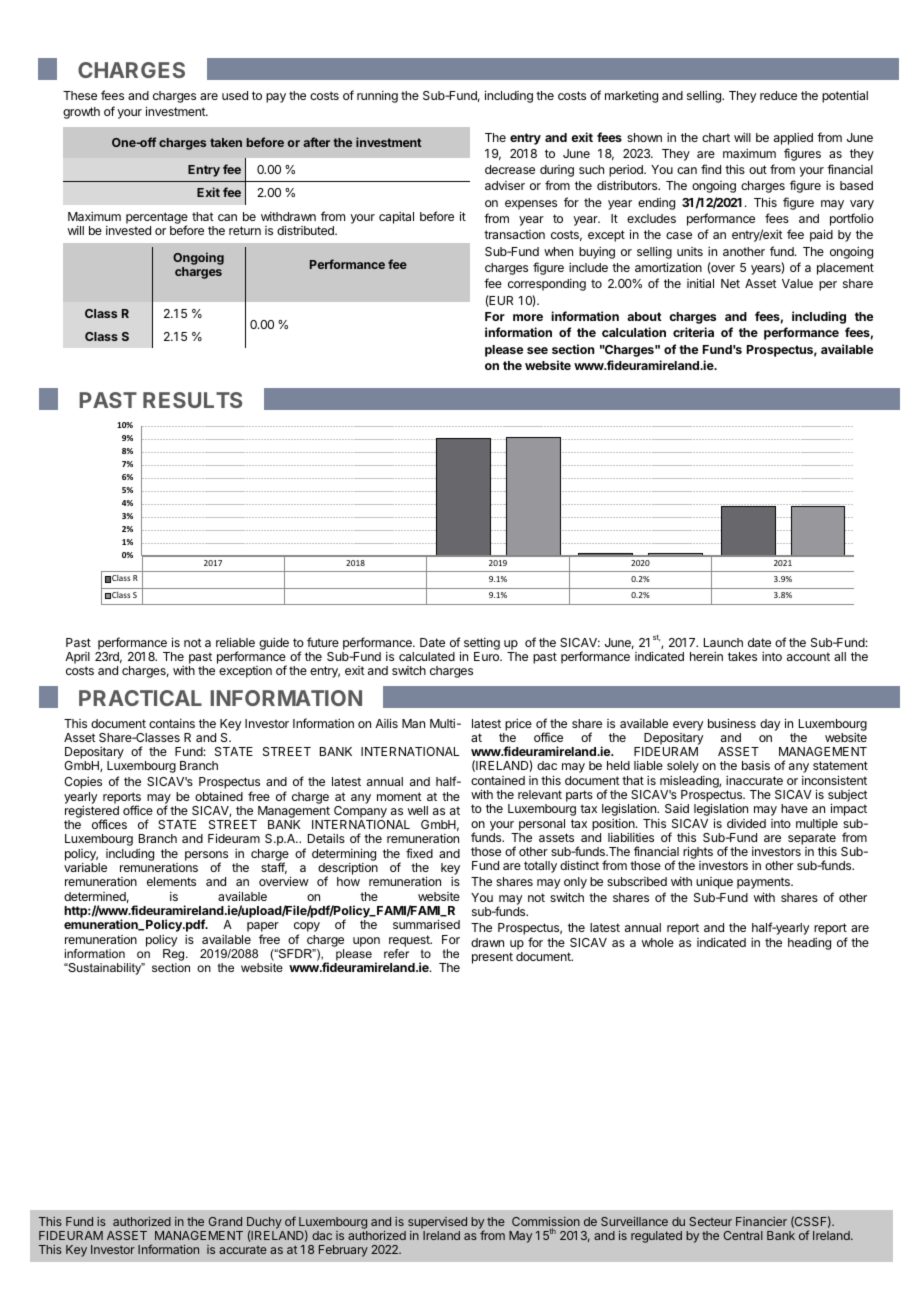  What do you see at coordinates (793, 139) in the image?
I see `applied` at bounding box center [793, 139].
